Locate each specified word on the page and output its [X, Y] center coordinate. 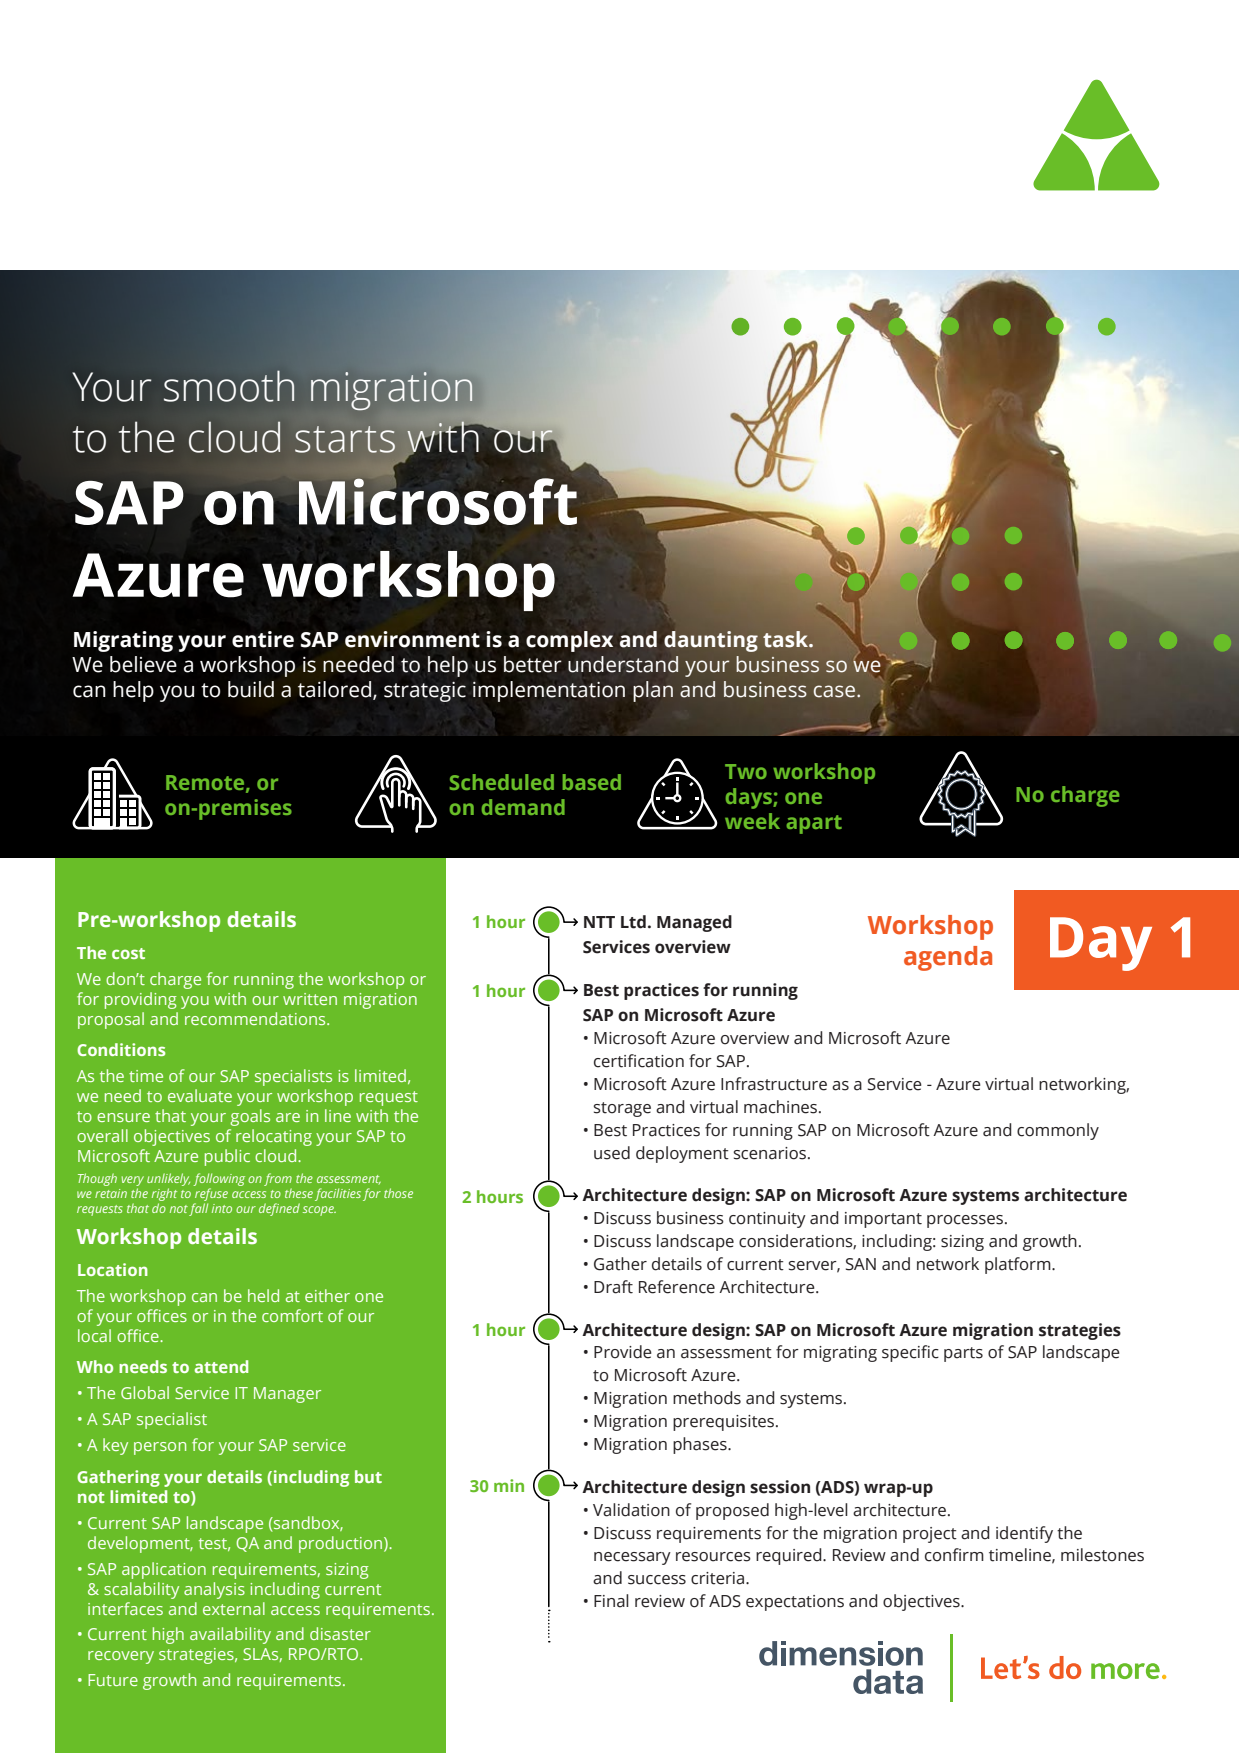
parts [963, 1354]
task [787, 639]
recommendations [256, 1018]
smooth [229, 386]
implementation [549, 691]
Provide [623, 1352]
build [251, 689]
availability [230, 1635]
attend [221, 1366]
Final [611, 1601]
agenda [948, 958]
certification [639, 1061]
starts [345, 439]
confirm [954, 1555]
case [834, 691]
